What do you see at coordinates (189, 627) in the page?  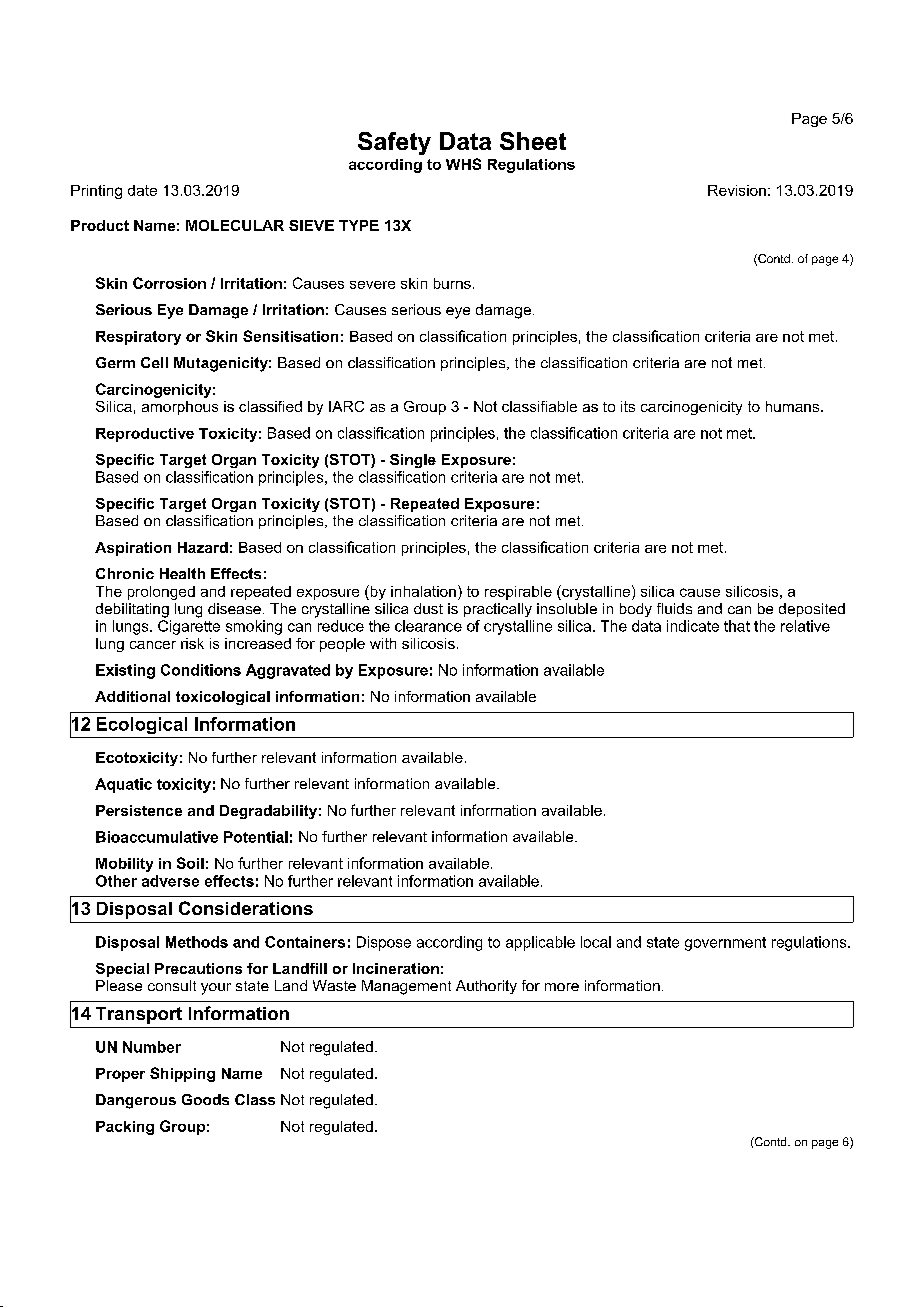 I see `Cigarette` at bounding box center [189, 627].
